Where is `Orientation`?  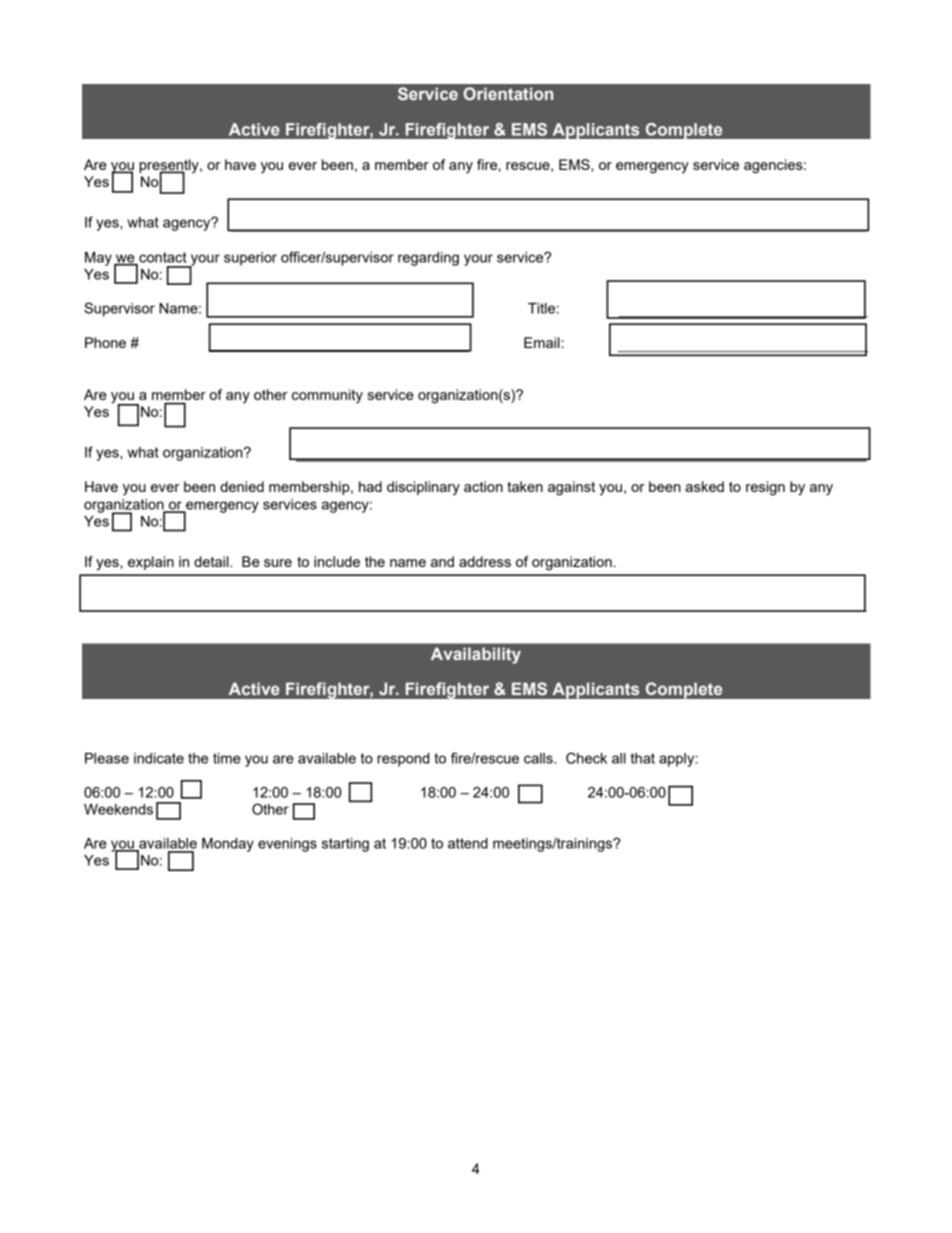
Orientation is located at coordinates (508, 93).
